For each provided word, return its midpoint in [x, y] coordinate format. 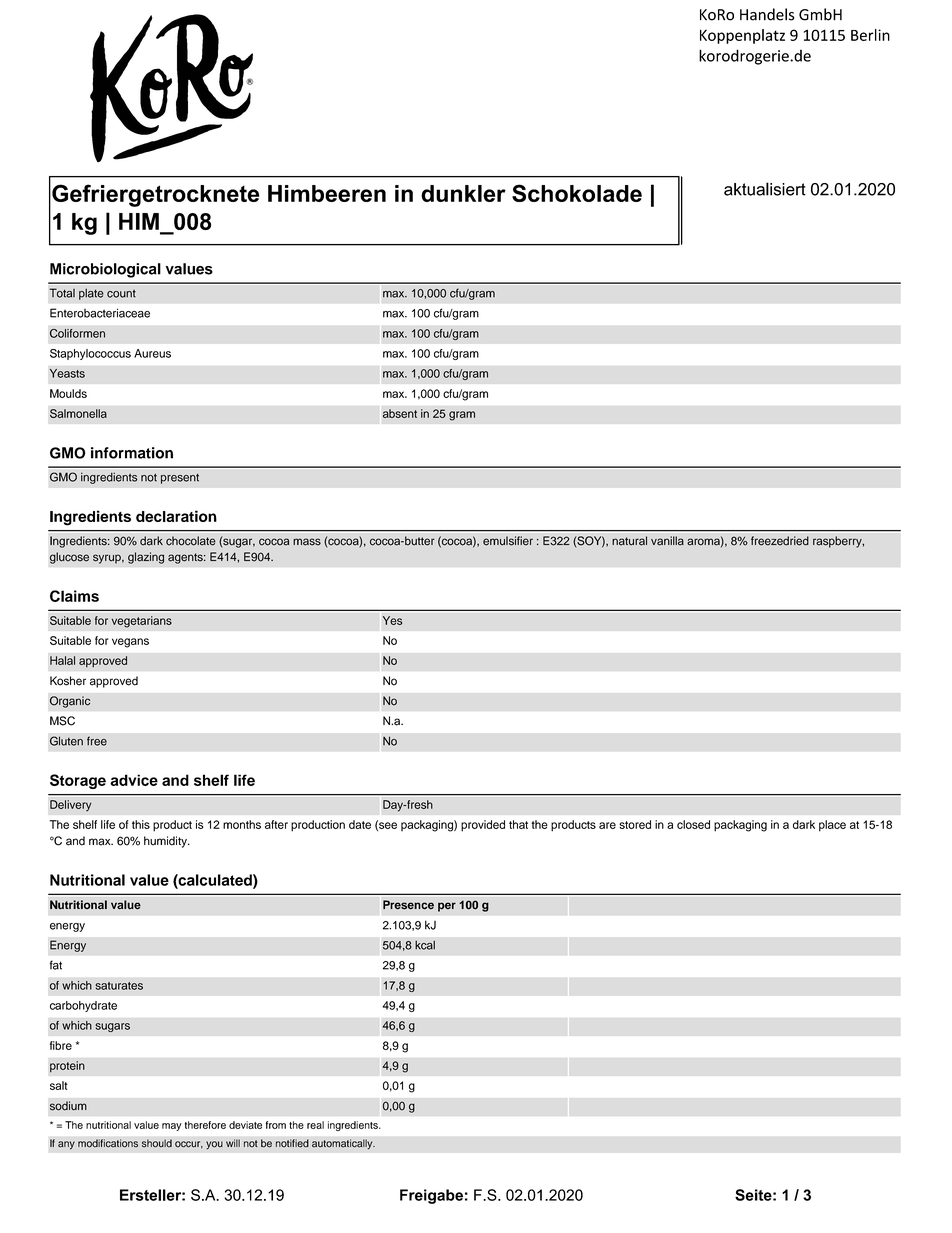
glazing [146, 558]
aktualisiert [765, 189]
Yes [392, 620]
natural [629, 541]
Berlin [870, 35]
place [832, 826]
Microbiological [105, 270]
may [172, 1127]
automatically [343, 1144]
